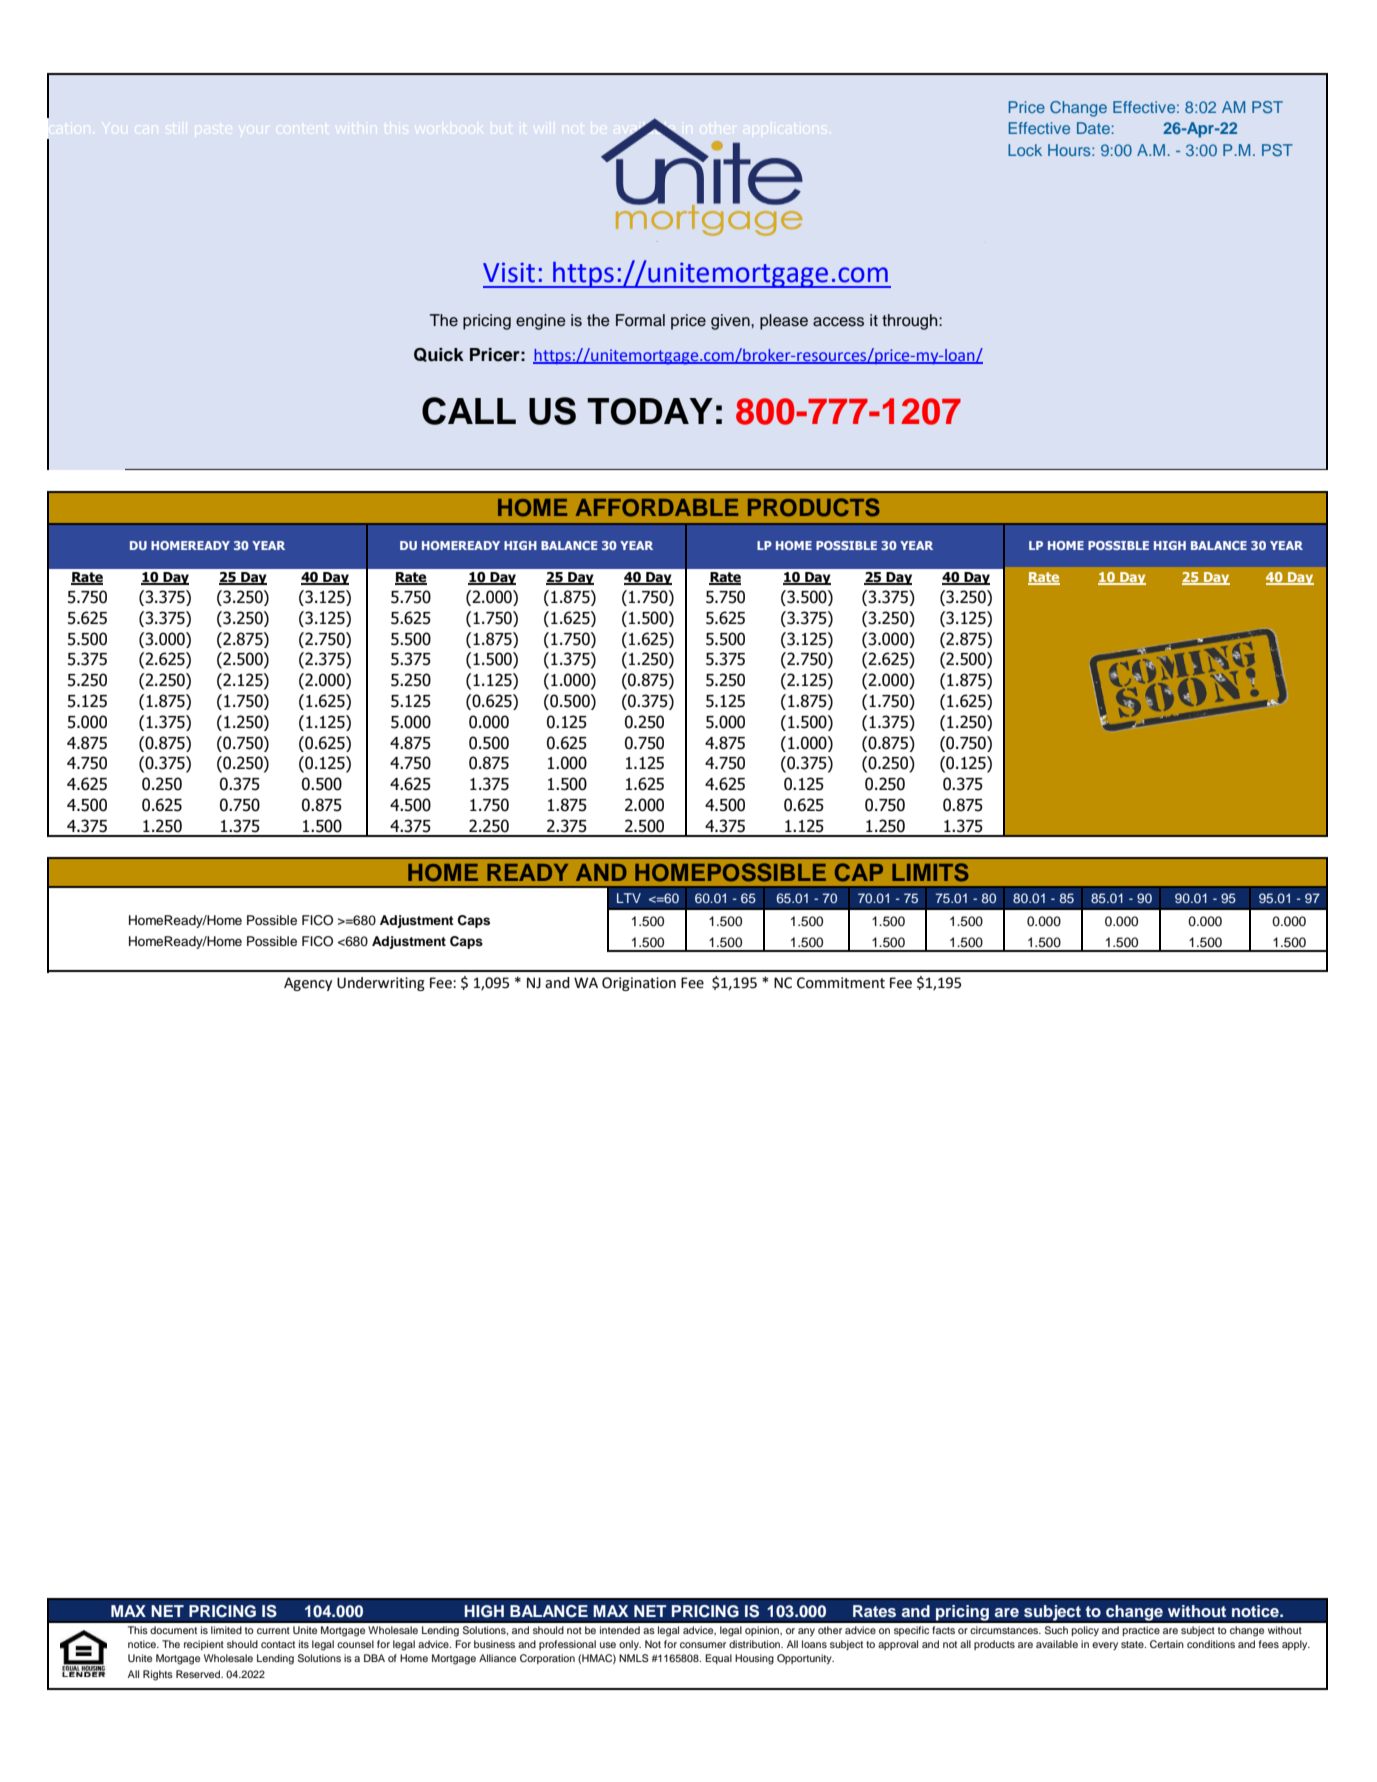  What do you see at coordinates (1167, 1644) in the screenshot?
I see `Certain` at bounding box center [1167, 1644].
